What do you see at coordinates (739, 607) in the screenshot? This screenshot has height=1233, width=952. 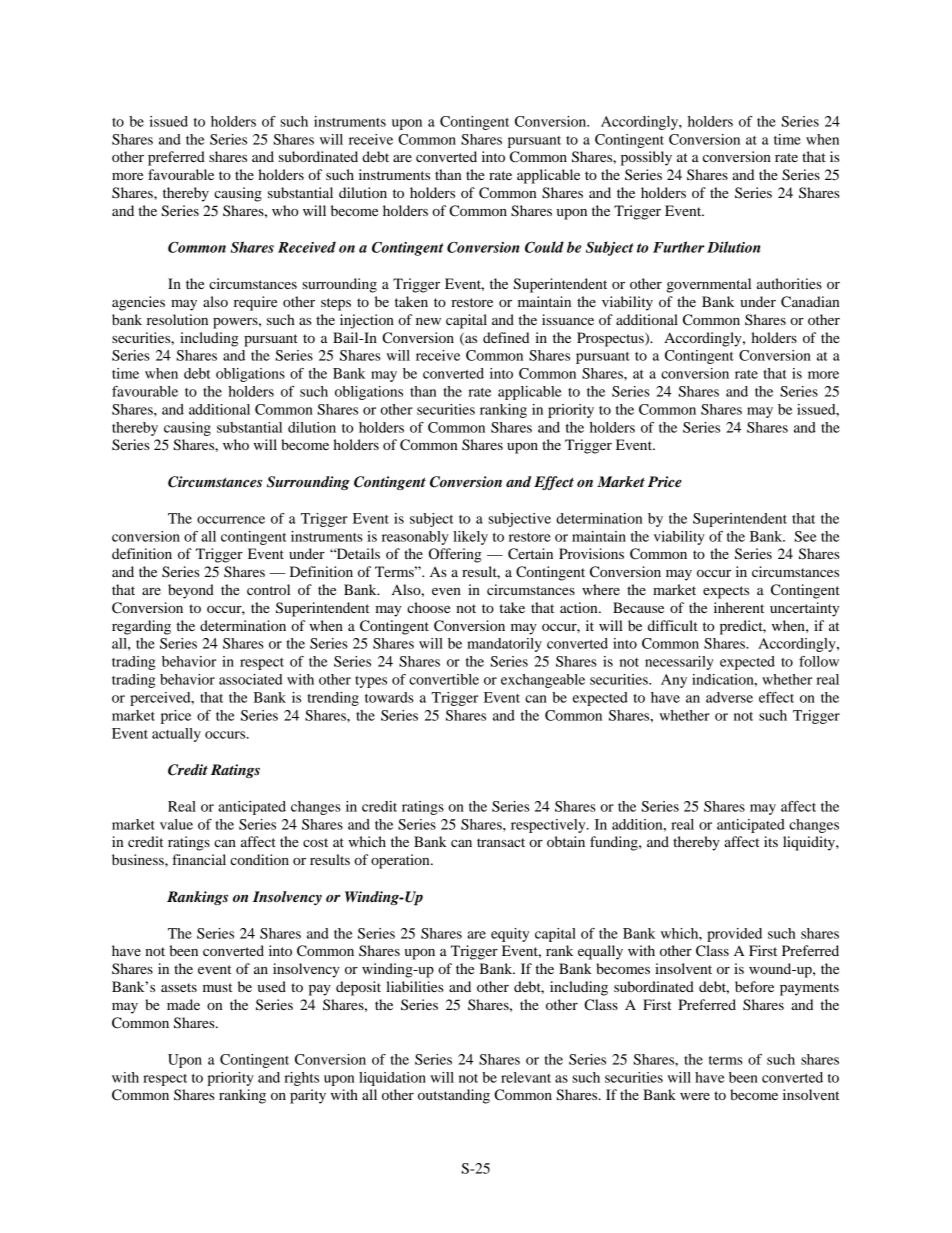 I see `inherent` at bounding box center [739, 607].
